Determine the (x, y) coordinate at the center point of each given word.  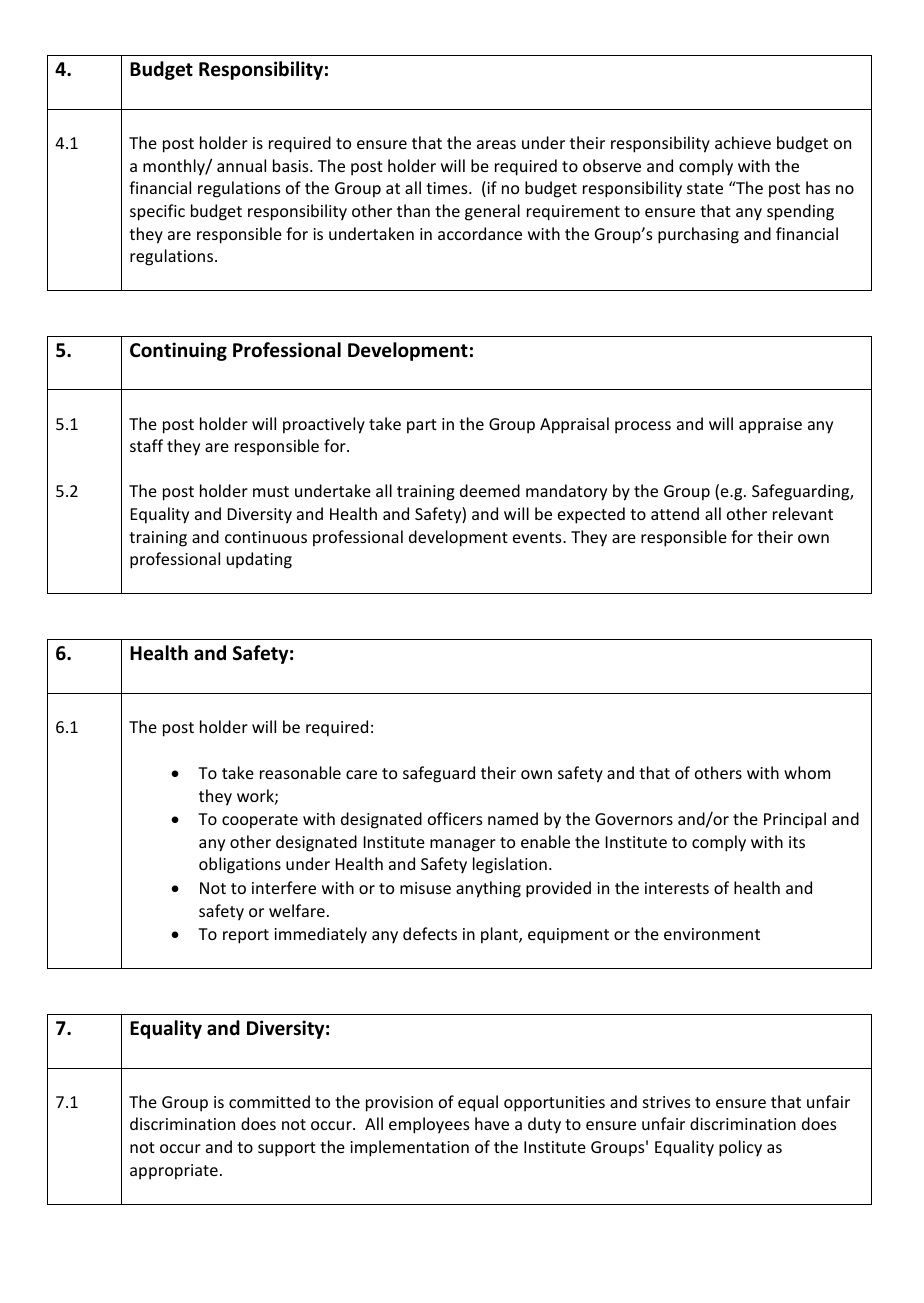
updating (259, 560)
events (538, 537)
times (448, 188)
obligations (240, 865)
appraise (770, 426)
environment (712, 934)
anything (488, 889)
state (705, 188)
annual (241, 165)
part (422, 426)
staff (146, 445)
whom (807, 772)
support (287, 1149)
